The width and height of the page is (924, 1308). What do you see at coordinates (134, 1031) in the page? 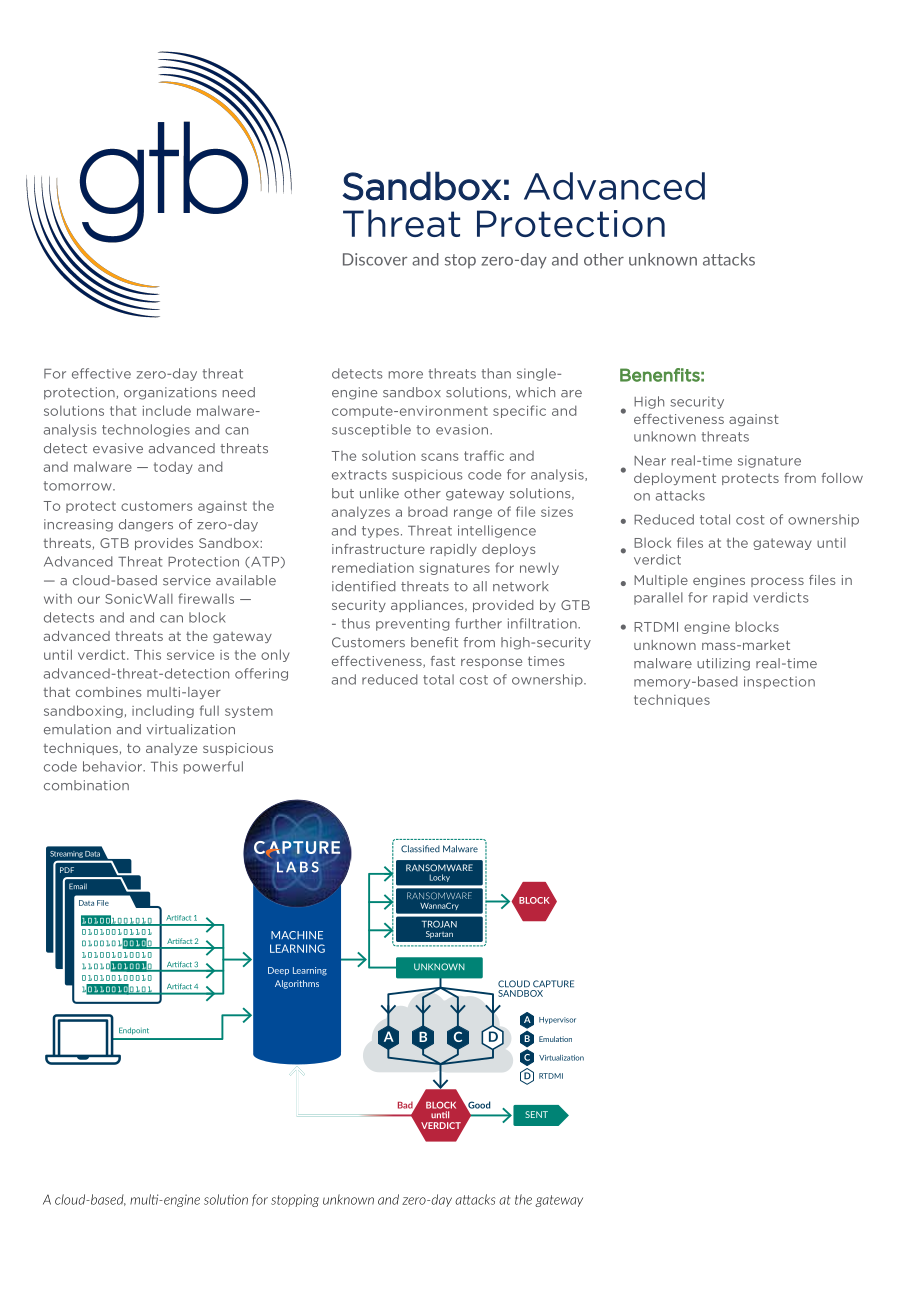
I see `Endpoint` at bounding box center [134, 1031].
